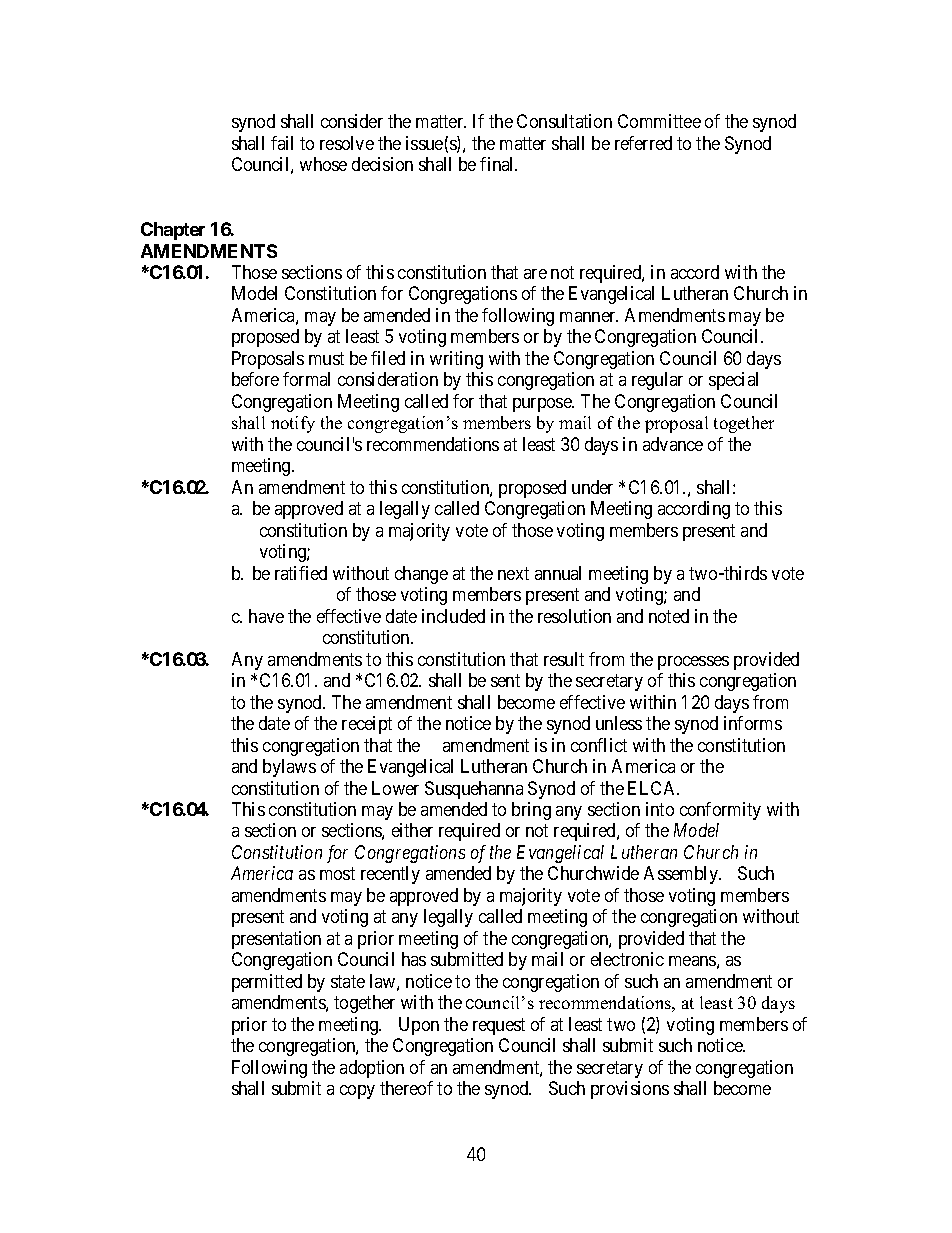 The height and width of the screenshot is (1233, 952). I want to click on permitted, so click(267, 983).
